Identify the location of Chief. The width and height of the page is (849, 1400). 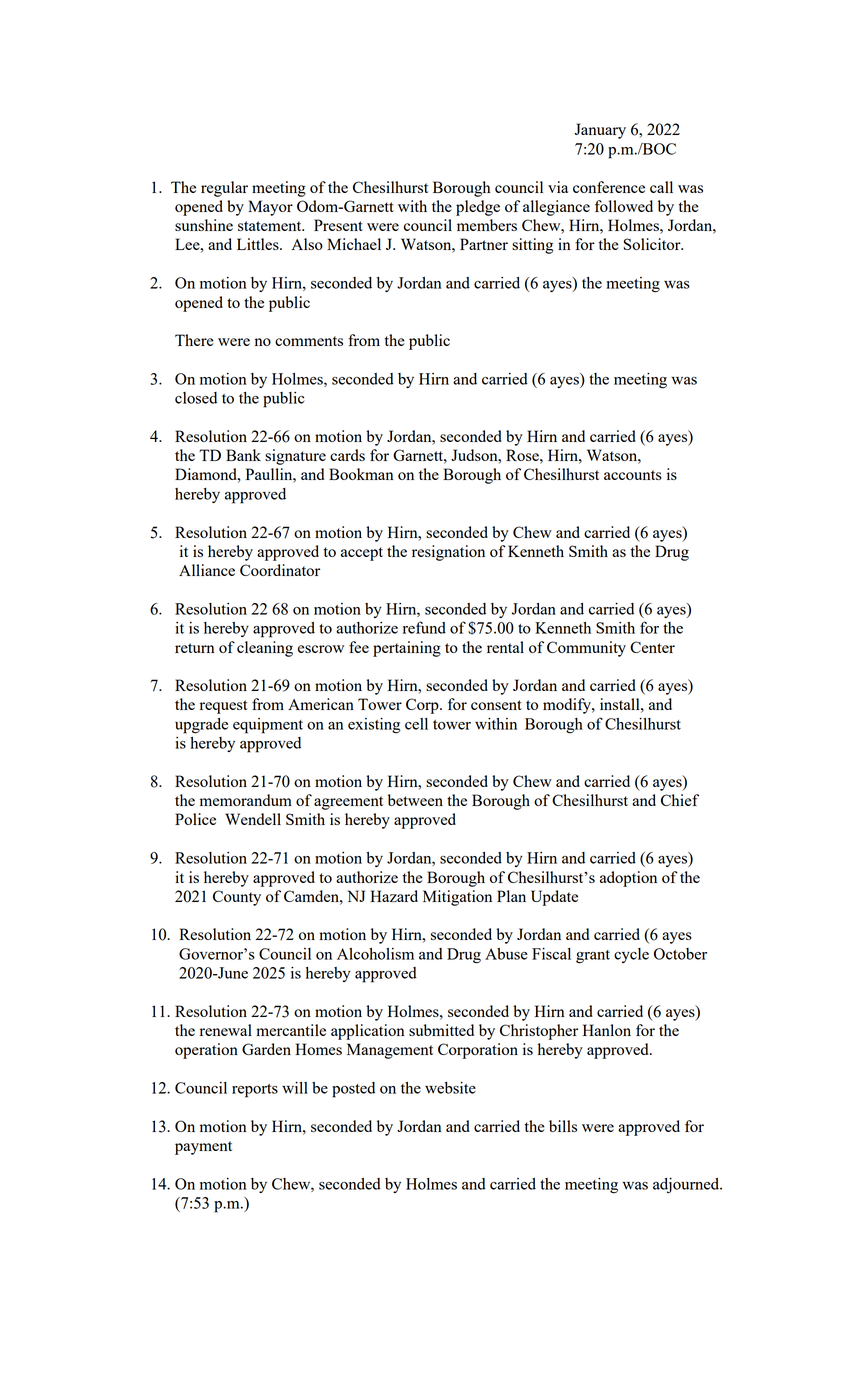
(680, 800).
